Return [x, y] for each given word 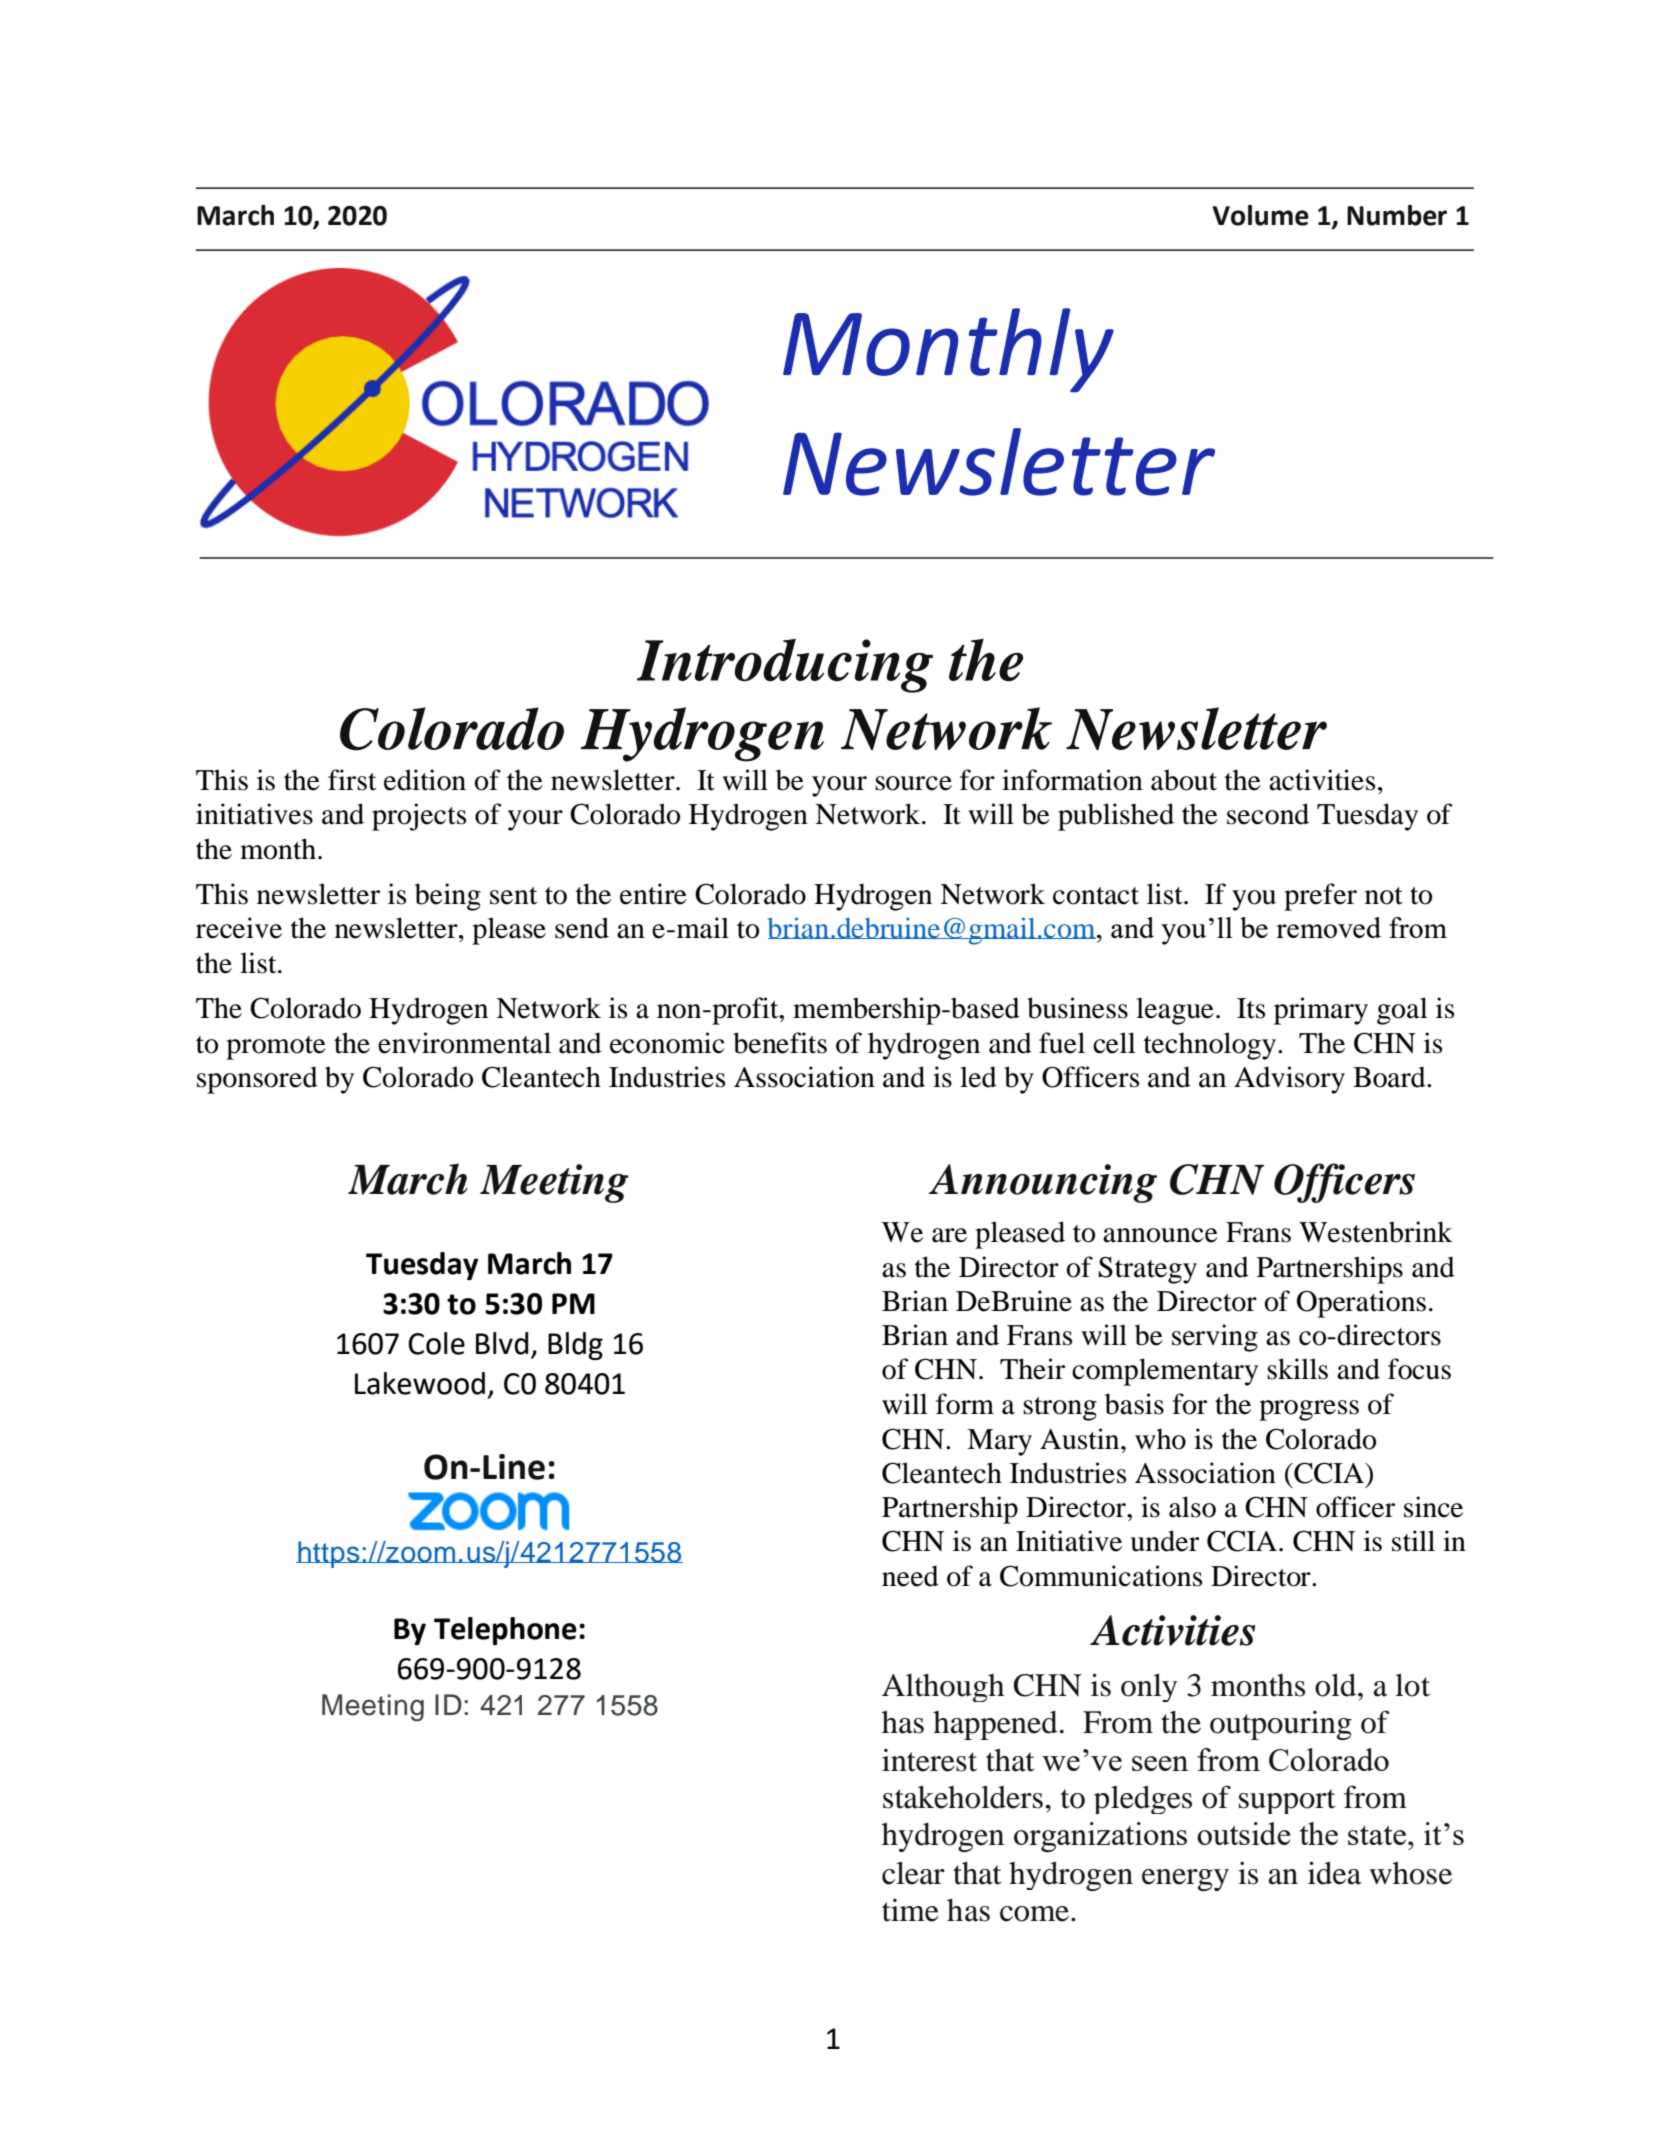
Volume [1260, 215]
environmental [464, 1043]
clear [913, 1873]
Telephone [505, 1631]
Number [1397, 215]
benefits [780, 1043]
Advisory [1289, 1080]
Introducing [785, 665]
